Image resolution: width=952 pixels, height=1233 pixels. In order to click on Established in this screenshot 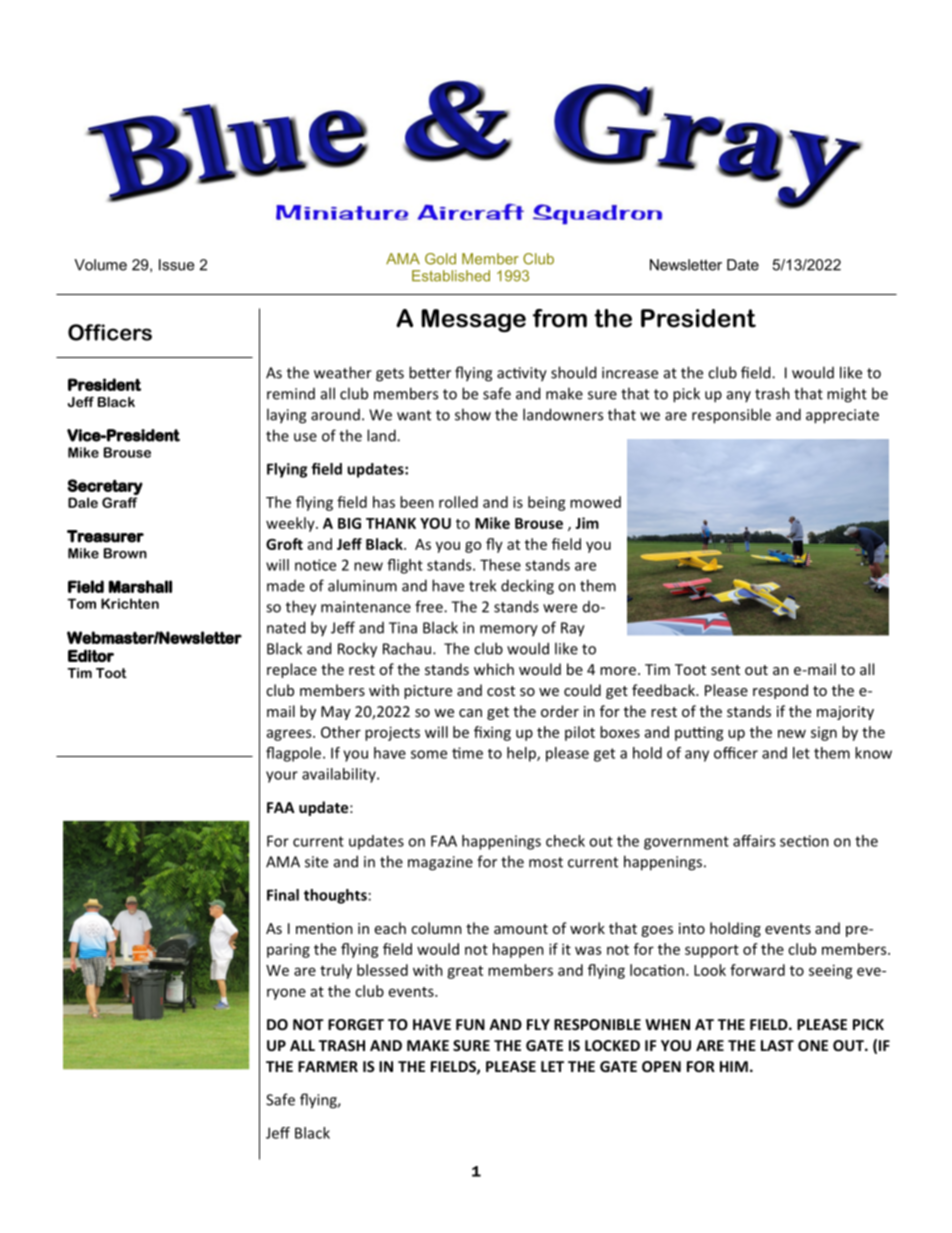, I will do `click(451, 276)`.
